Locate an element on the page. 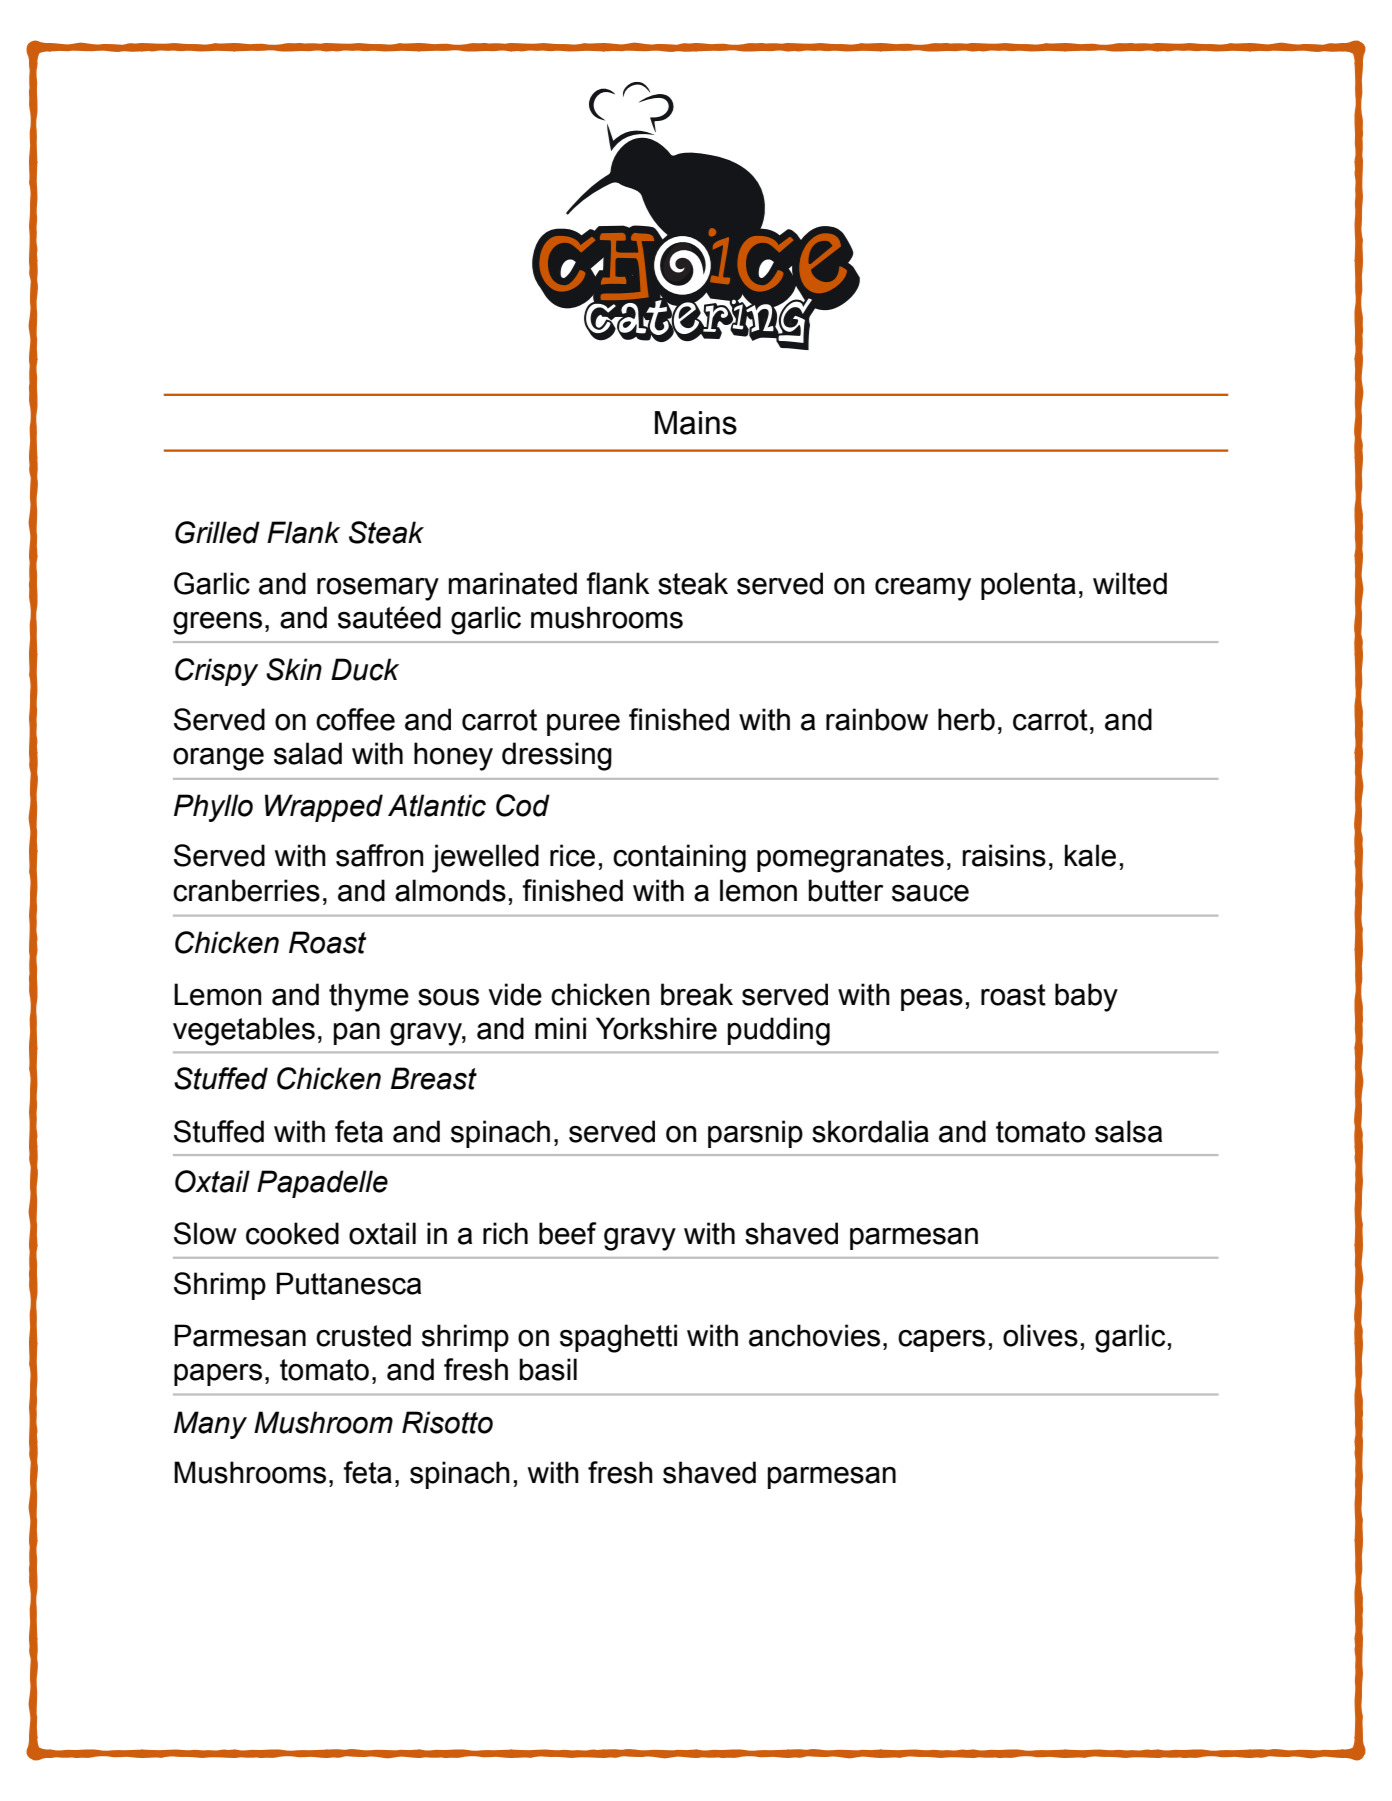 The width and height of the image is (1392, 1801). Grilled is located at coordinates (217, 532).
